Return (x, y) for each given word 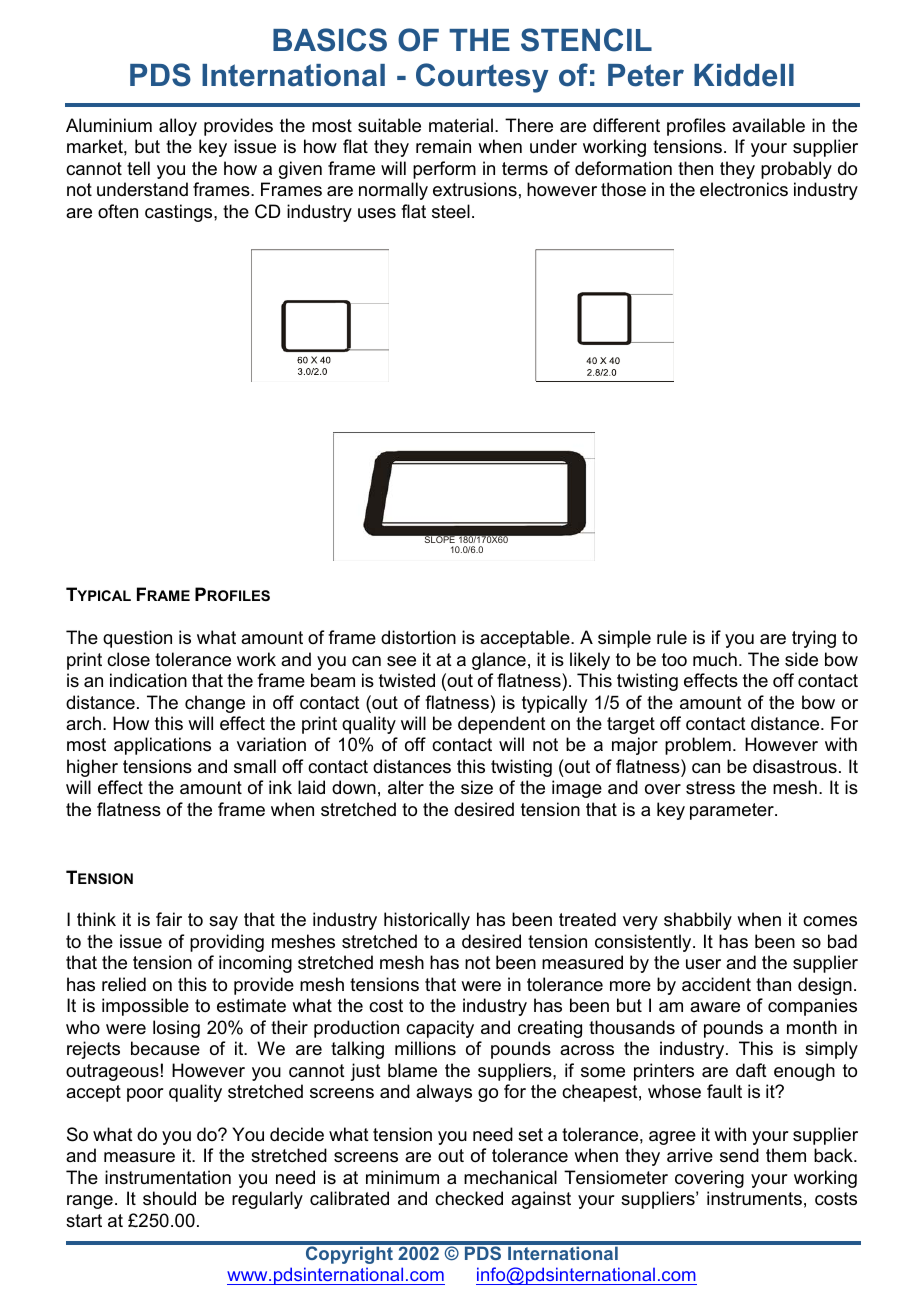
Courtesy (482, 78)
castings (180, 213)
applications (162, 746)
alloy (178, 127)
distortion (418, 637)
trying (814, 639)
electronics (744, 189)
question (137, 639)
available (768, 125)
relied (124, 984)
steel (451, 211)
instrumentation (168, 1177)
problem (698, 746)
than (773, 984)
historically (427, 921)
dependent (502, 725)
